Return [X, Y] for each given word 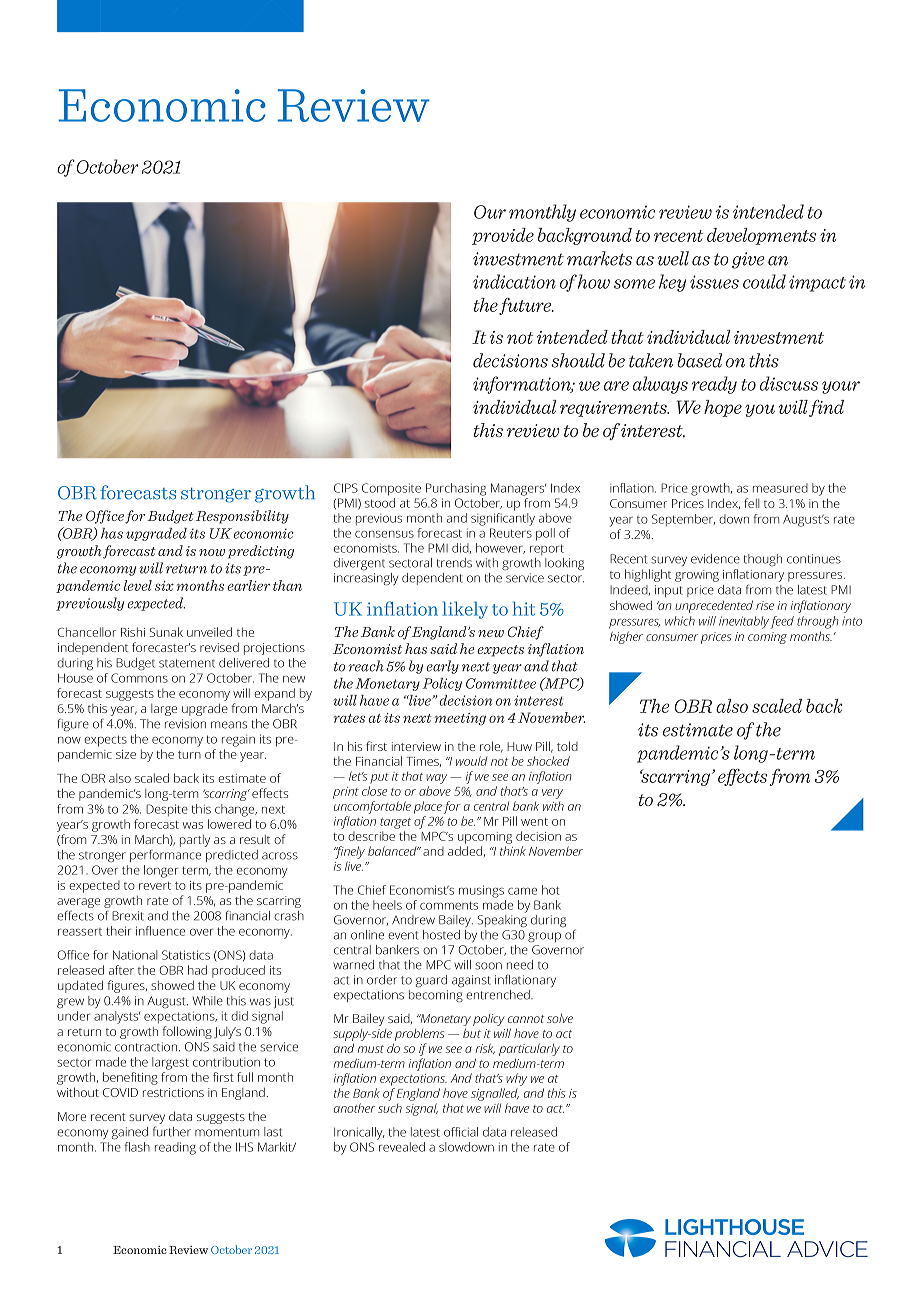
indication [514, 281]
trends [454, 563]
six [164, 586]
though [763, 560]
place [428, 807]
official [461, 1132]
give [748, 260]
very [552, 794]
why [516, 1079]
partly [195, 841]
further [172, 1131]
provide [503, 236]
